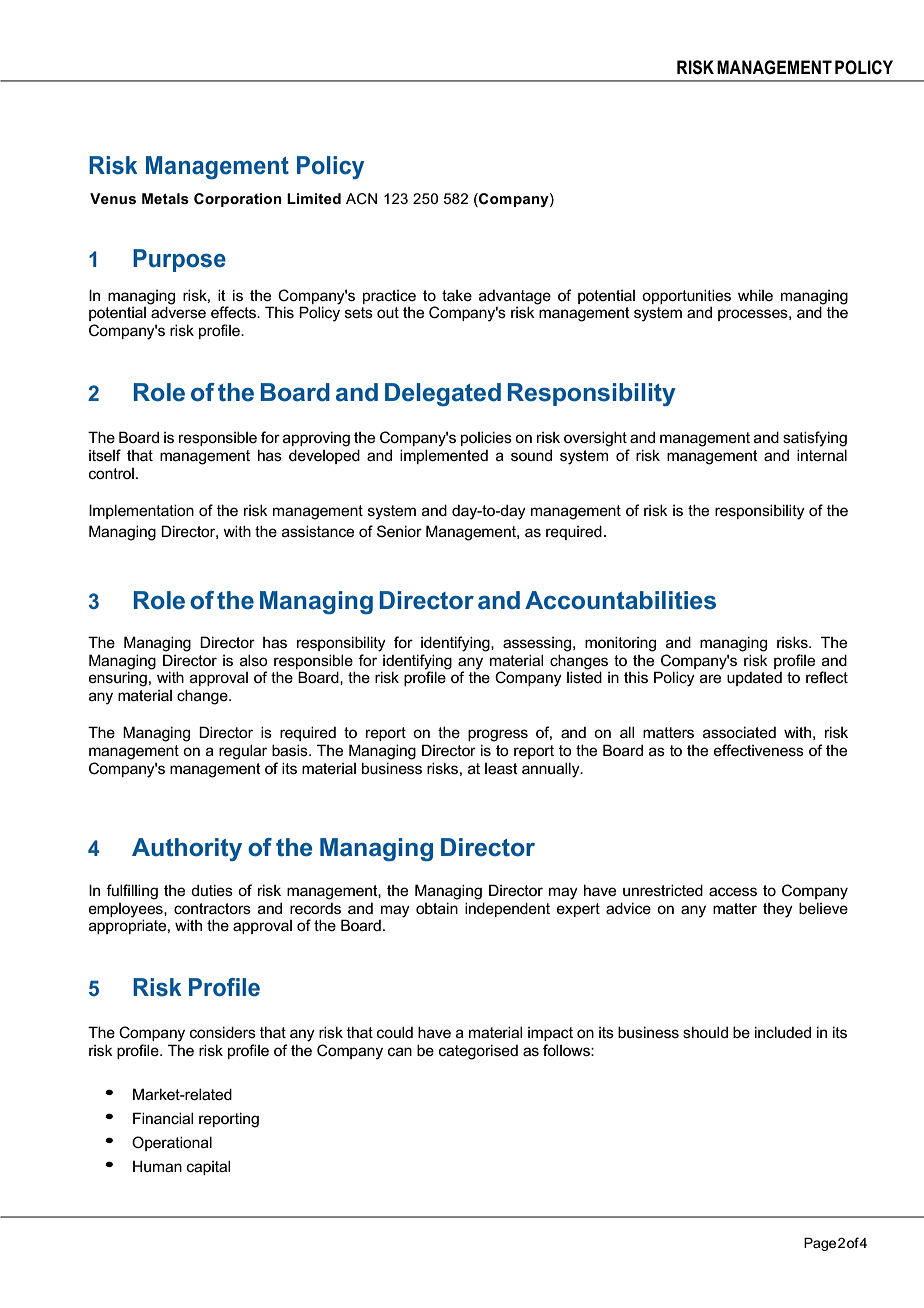 This screenshot has height=1308, width=924. What do you see at coordinates (755, 295) in the screenshot?
I see `while` at bounding box center [755, 295].
